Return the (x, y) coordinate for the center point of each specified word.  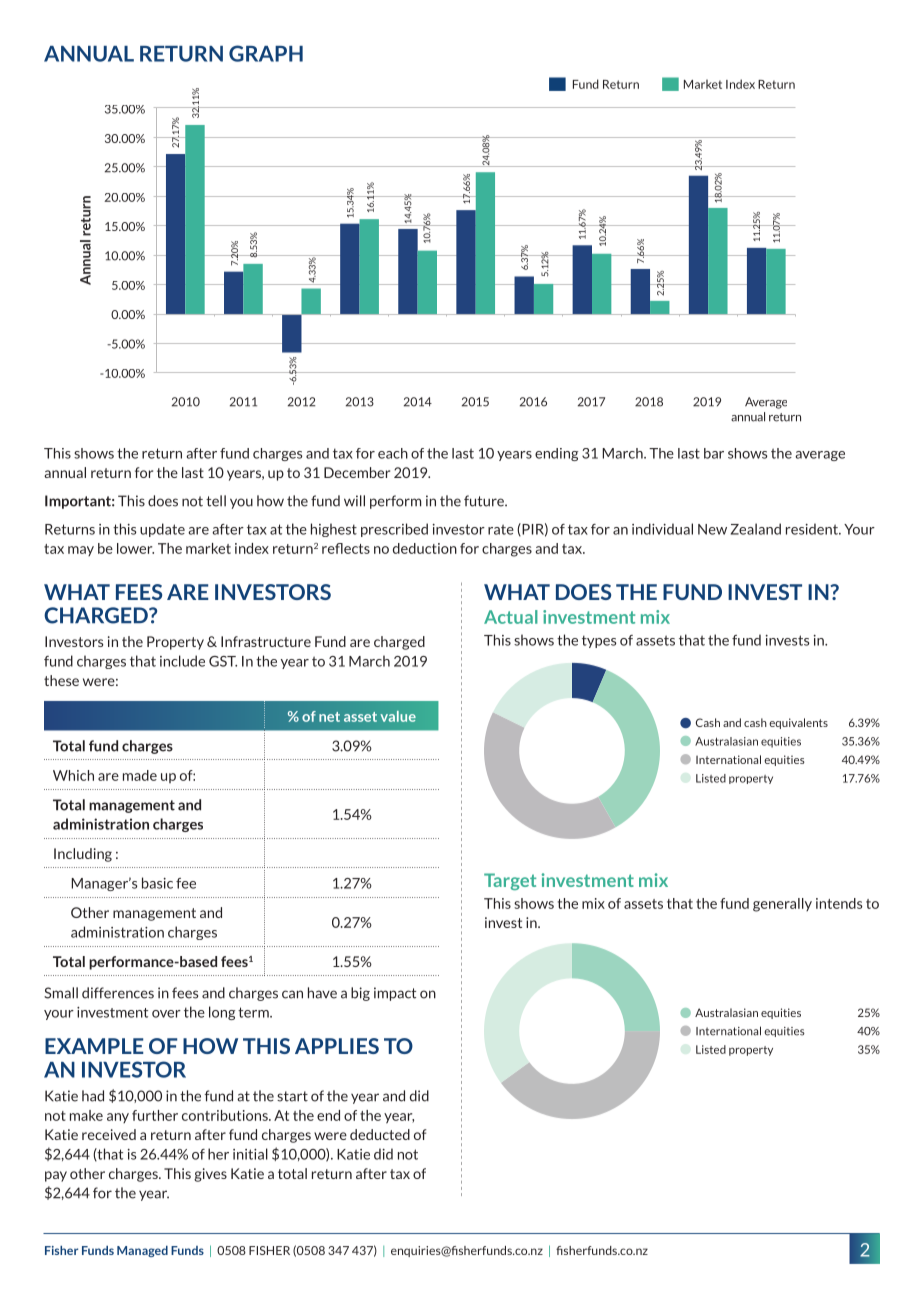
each (393, 453)
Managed (142, 1251)
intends (839, 903)
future (485, 501)
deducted (380, 1134)
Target (510, 881)
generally (782, 905)
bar (714, 453)
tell (216, 501)
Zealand (756, 529)
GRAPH (266, 53)
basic (157, 883)
